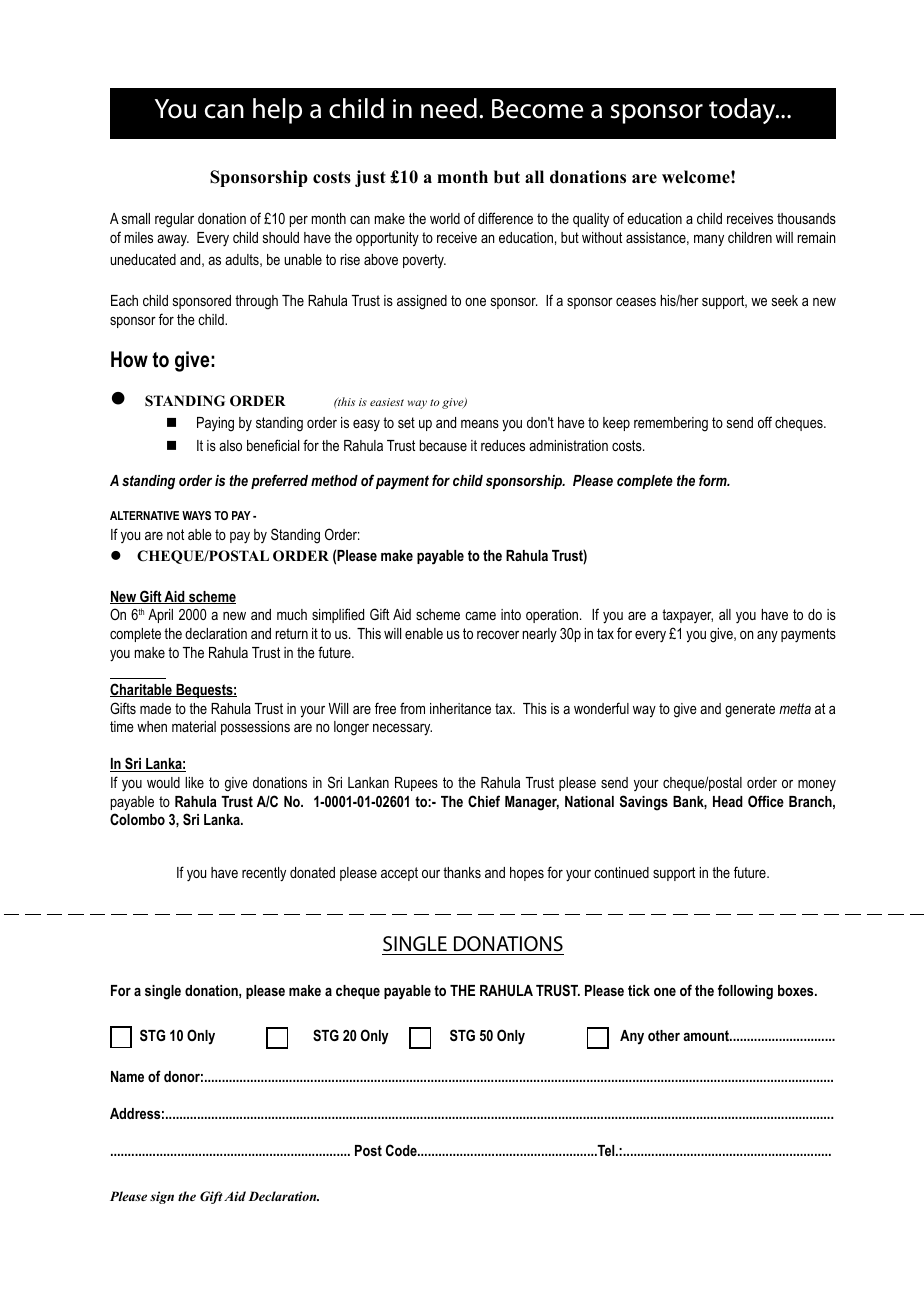 The image size is (924, 1308). Describe the element at coordinates (480, 423) in the document. I see `means` at that location.
